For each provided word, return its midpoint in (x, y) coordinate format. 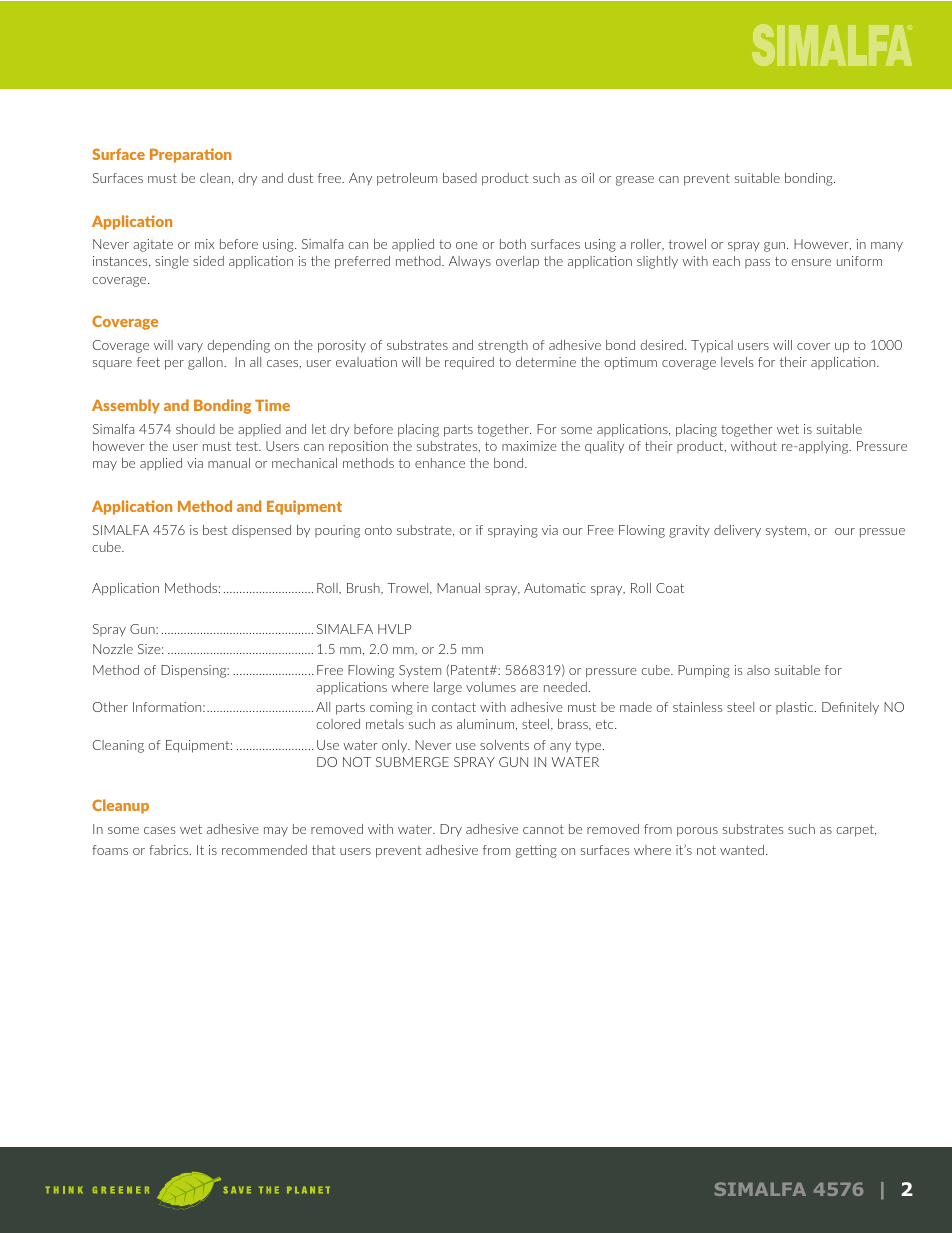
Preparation (190, 155)
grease (635, 181)
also (758, 670)
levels (737, 362)
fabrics (170, 850)
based (460, 178)
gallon (206, 363)
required (469, 363)
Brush (364, 589)
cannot (543, 829)
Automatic (555, 588)
